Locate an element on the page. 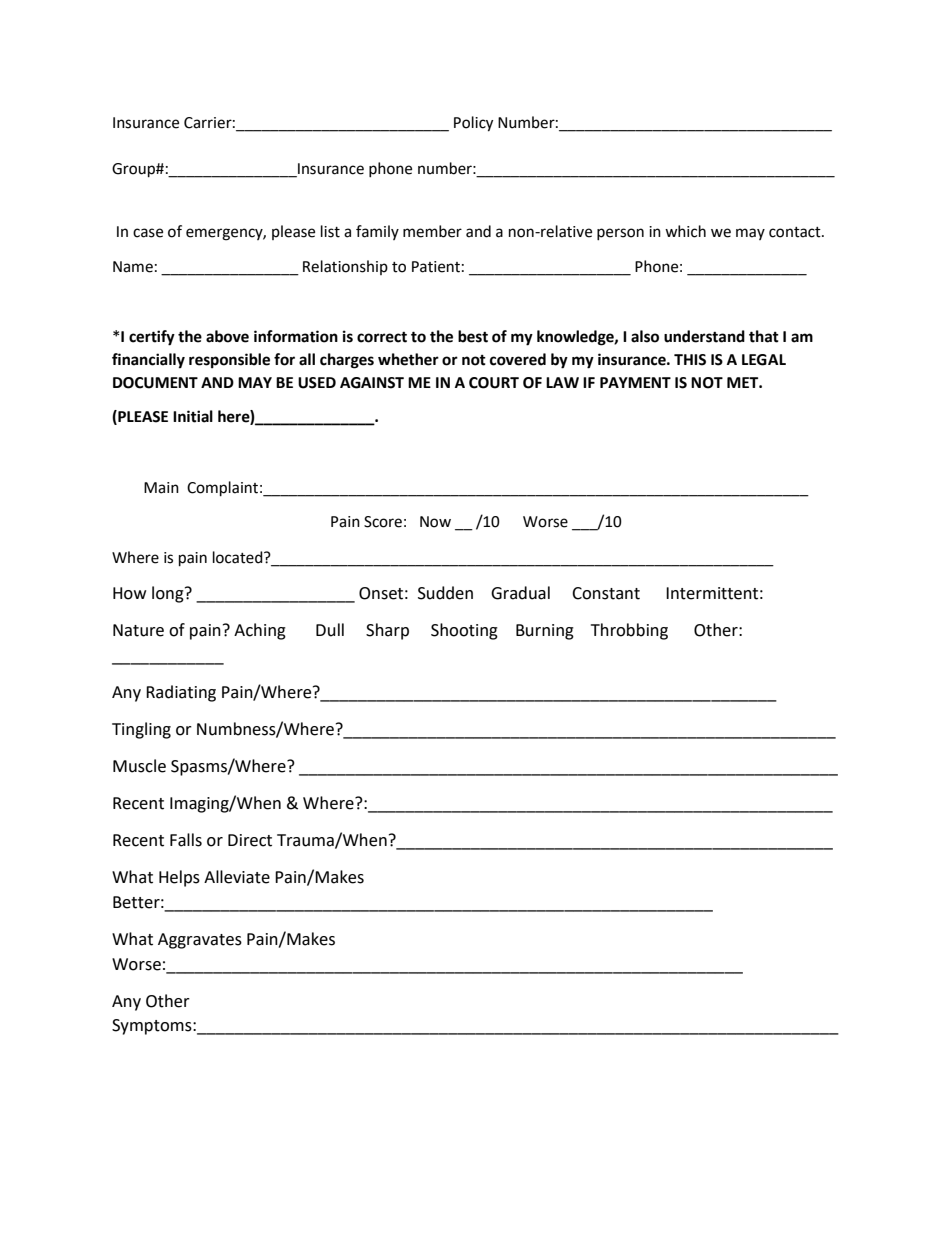 This page has height=1233, width=952. Alleviate is located at coordinates (237, 877).
